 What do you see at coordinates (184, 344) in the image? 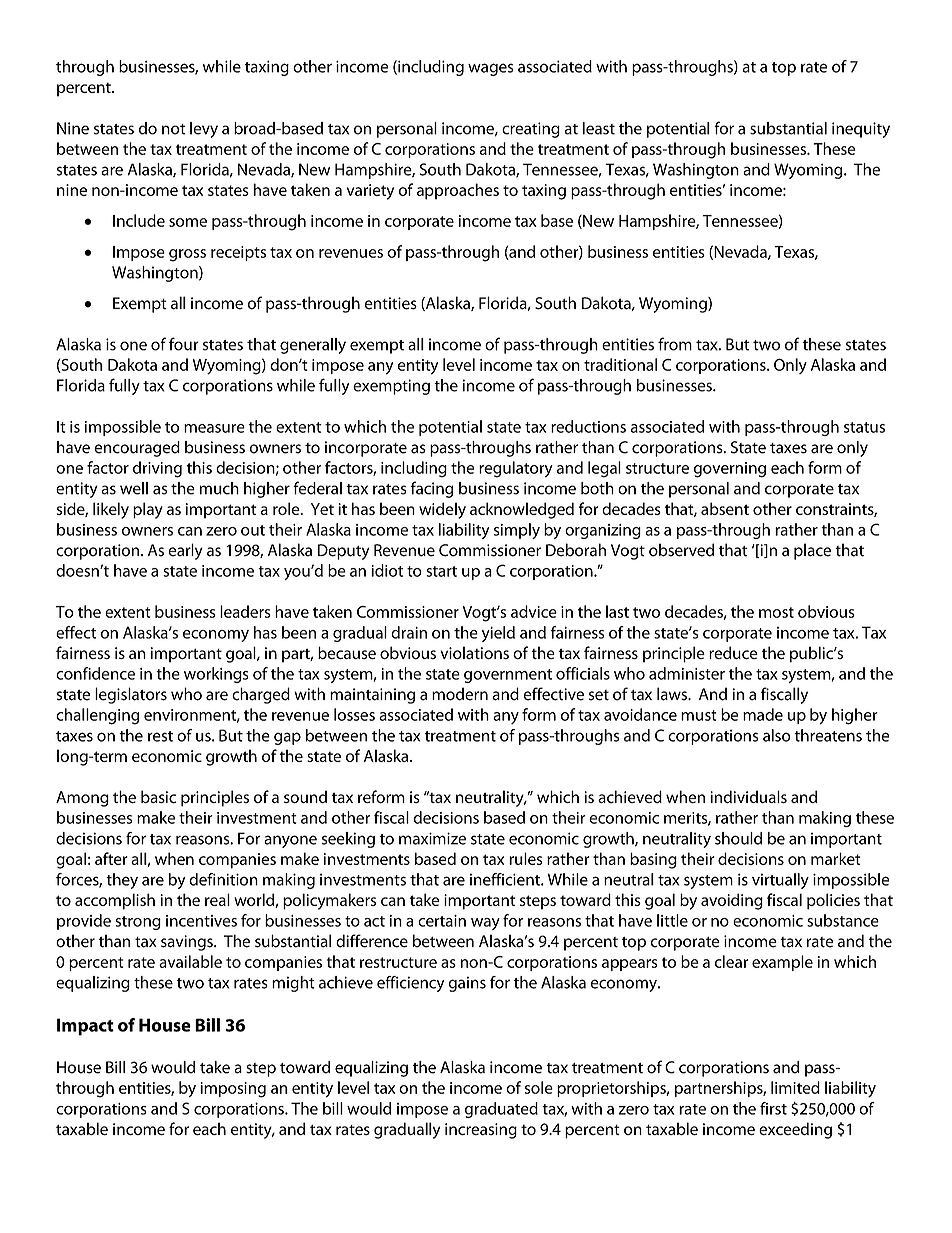
I see `four` at bounding box center [184, 344].
